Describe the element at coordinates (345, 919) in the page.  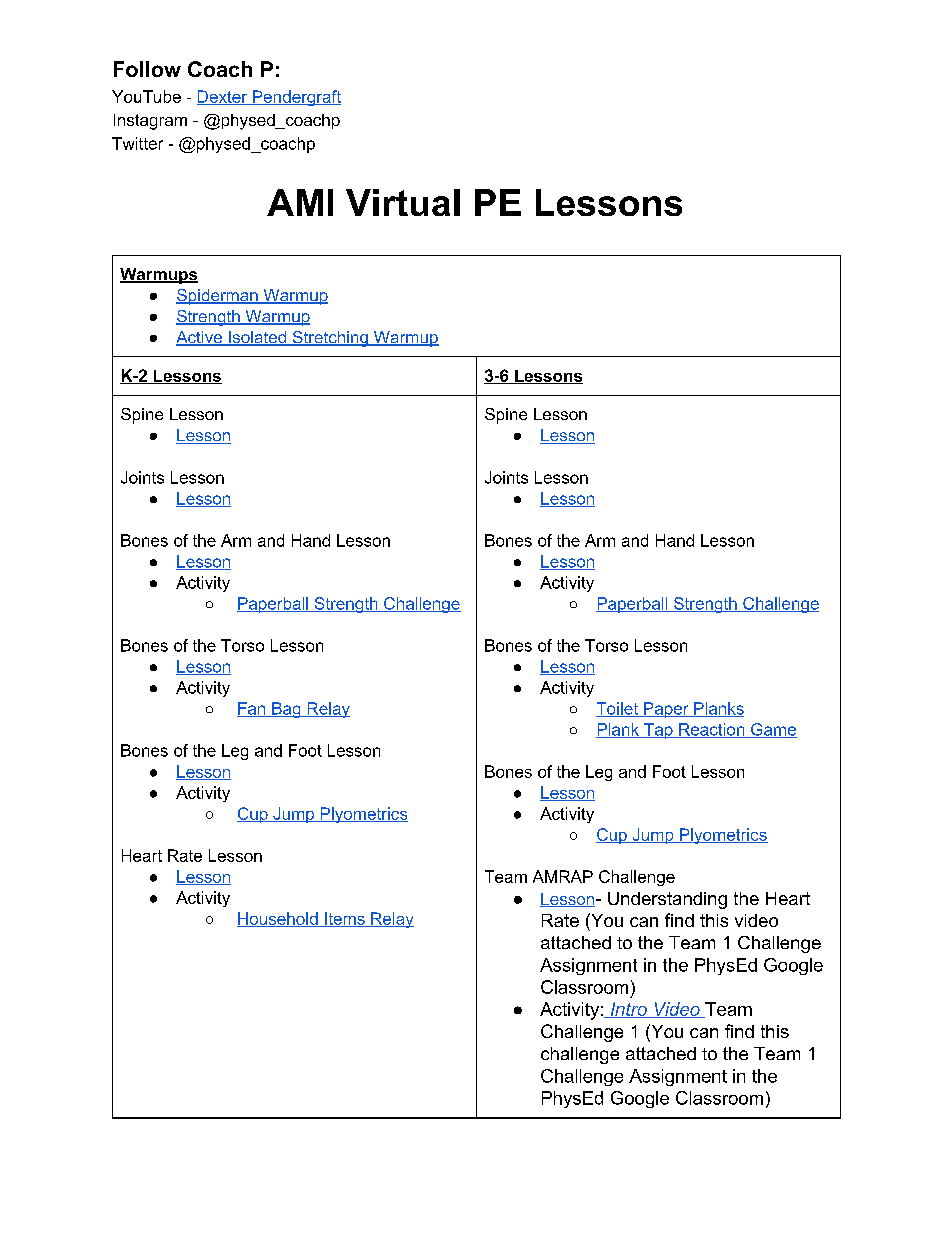
I see `Items` at that location.
